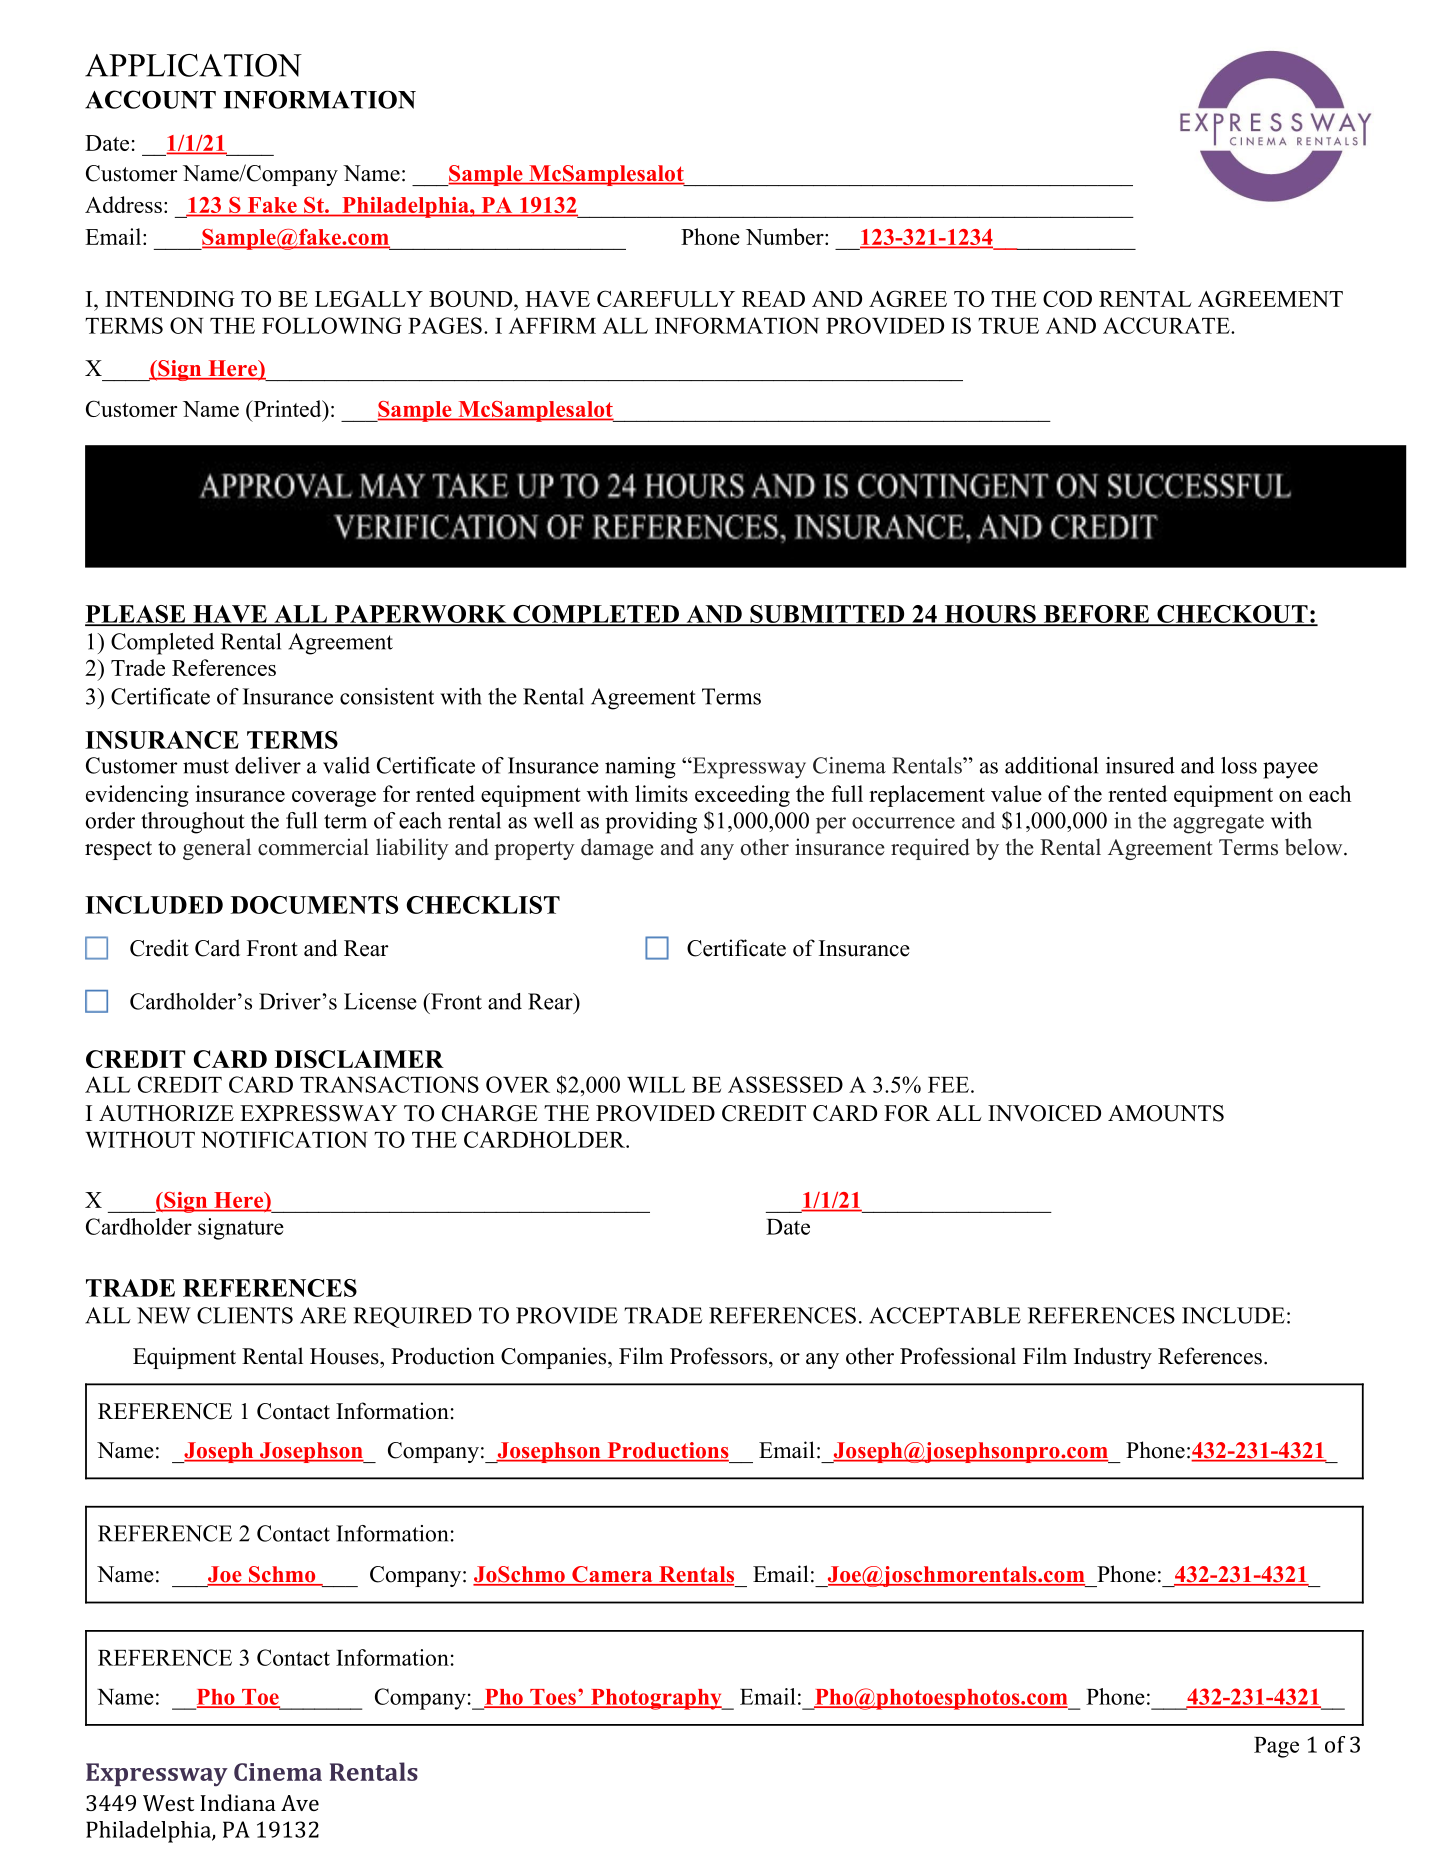 The image size is (1447, 1873). Describe the element at coordinates (245, 1315) in the screenshot. I see `CLIENTS` at that location.
